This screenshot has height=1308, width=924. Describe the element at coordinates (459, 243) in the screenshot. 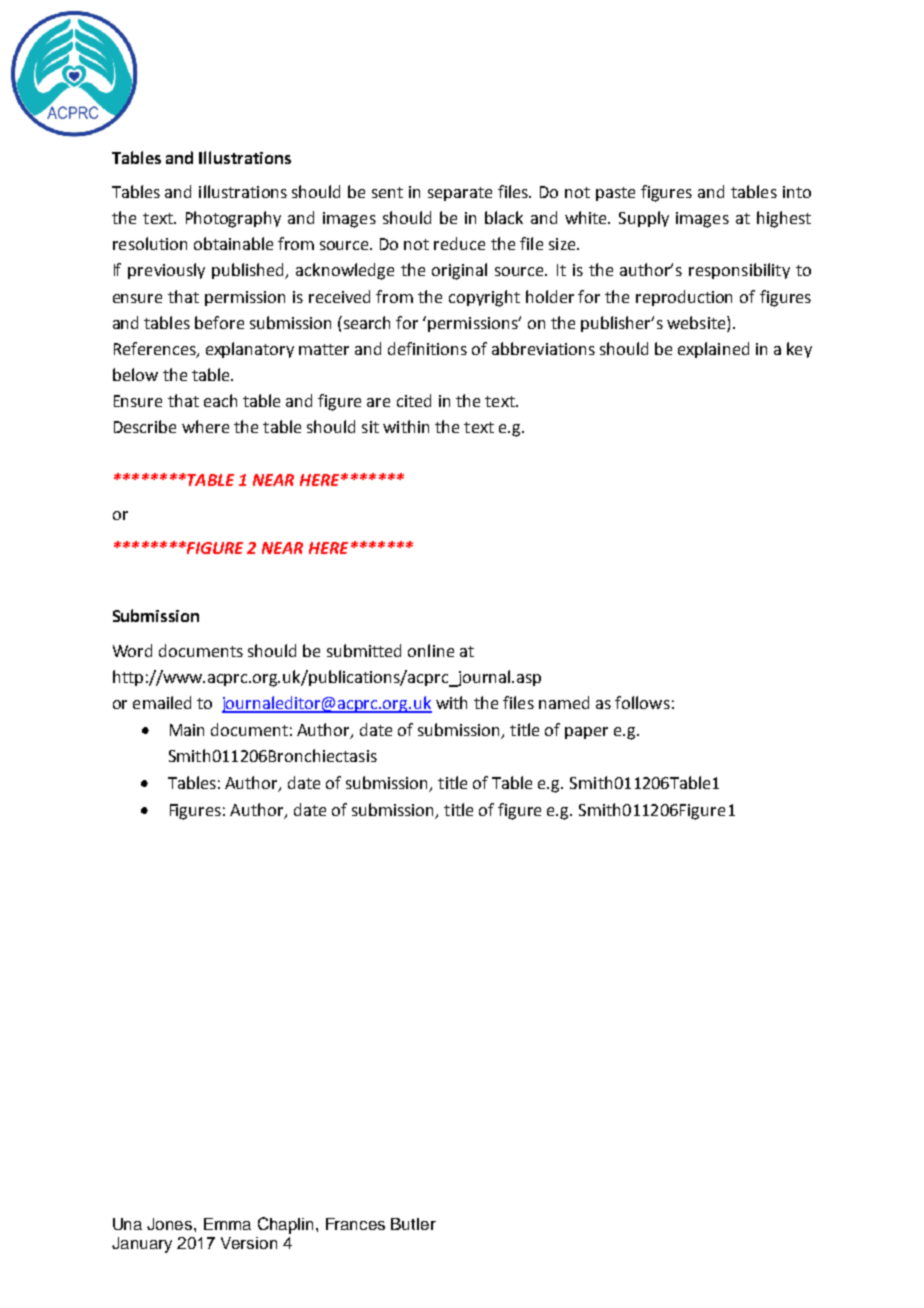

I see `reduce` at that location.
